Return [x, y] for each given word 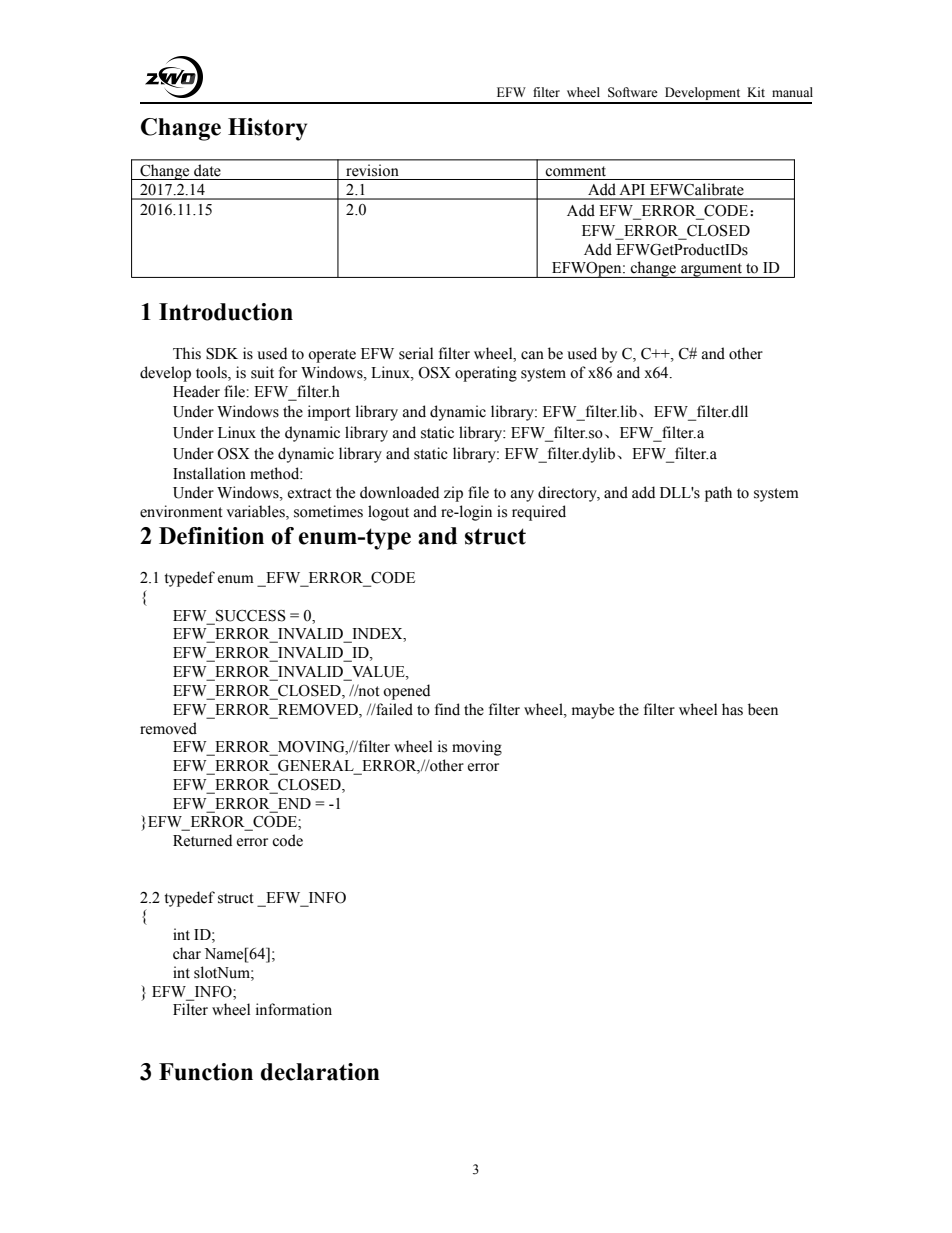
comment [575, 171]
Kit [756, 92]
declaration [320, 1072]
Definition [211, 536]
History [267, 129]
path [718, 494]
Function [206, 1072]
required [539, 513]
